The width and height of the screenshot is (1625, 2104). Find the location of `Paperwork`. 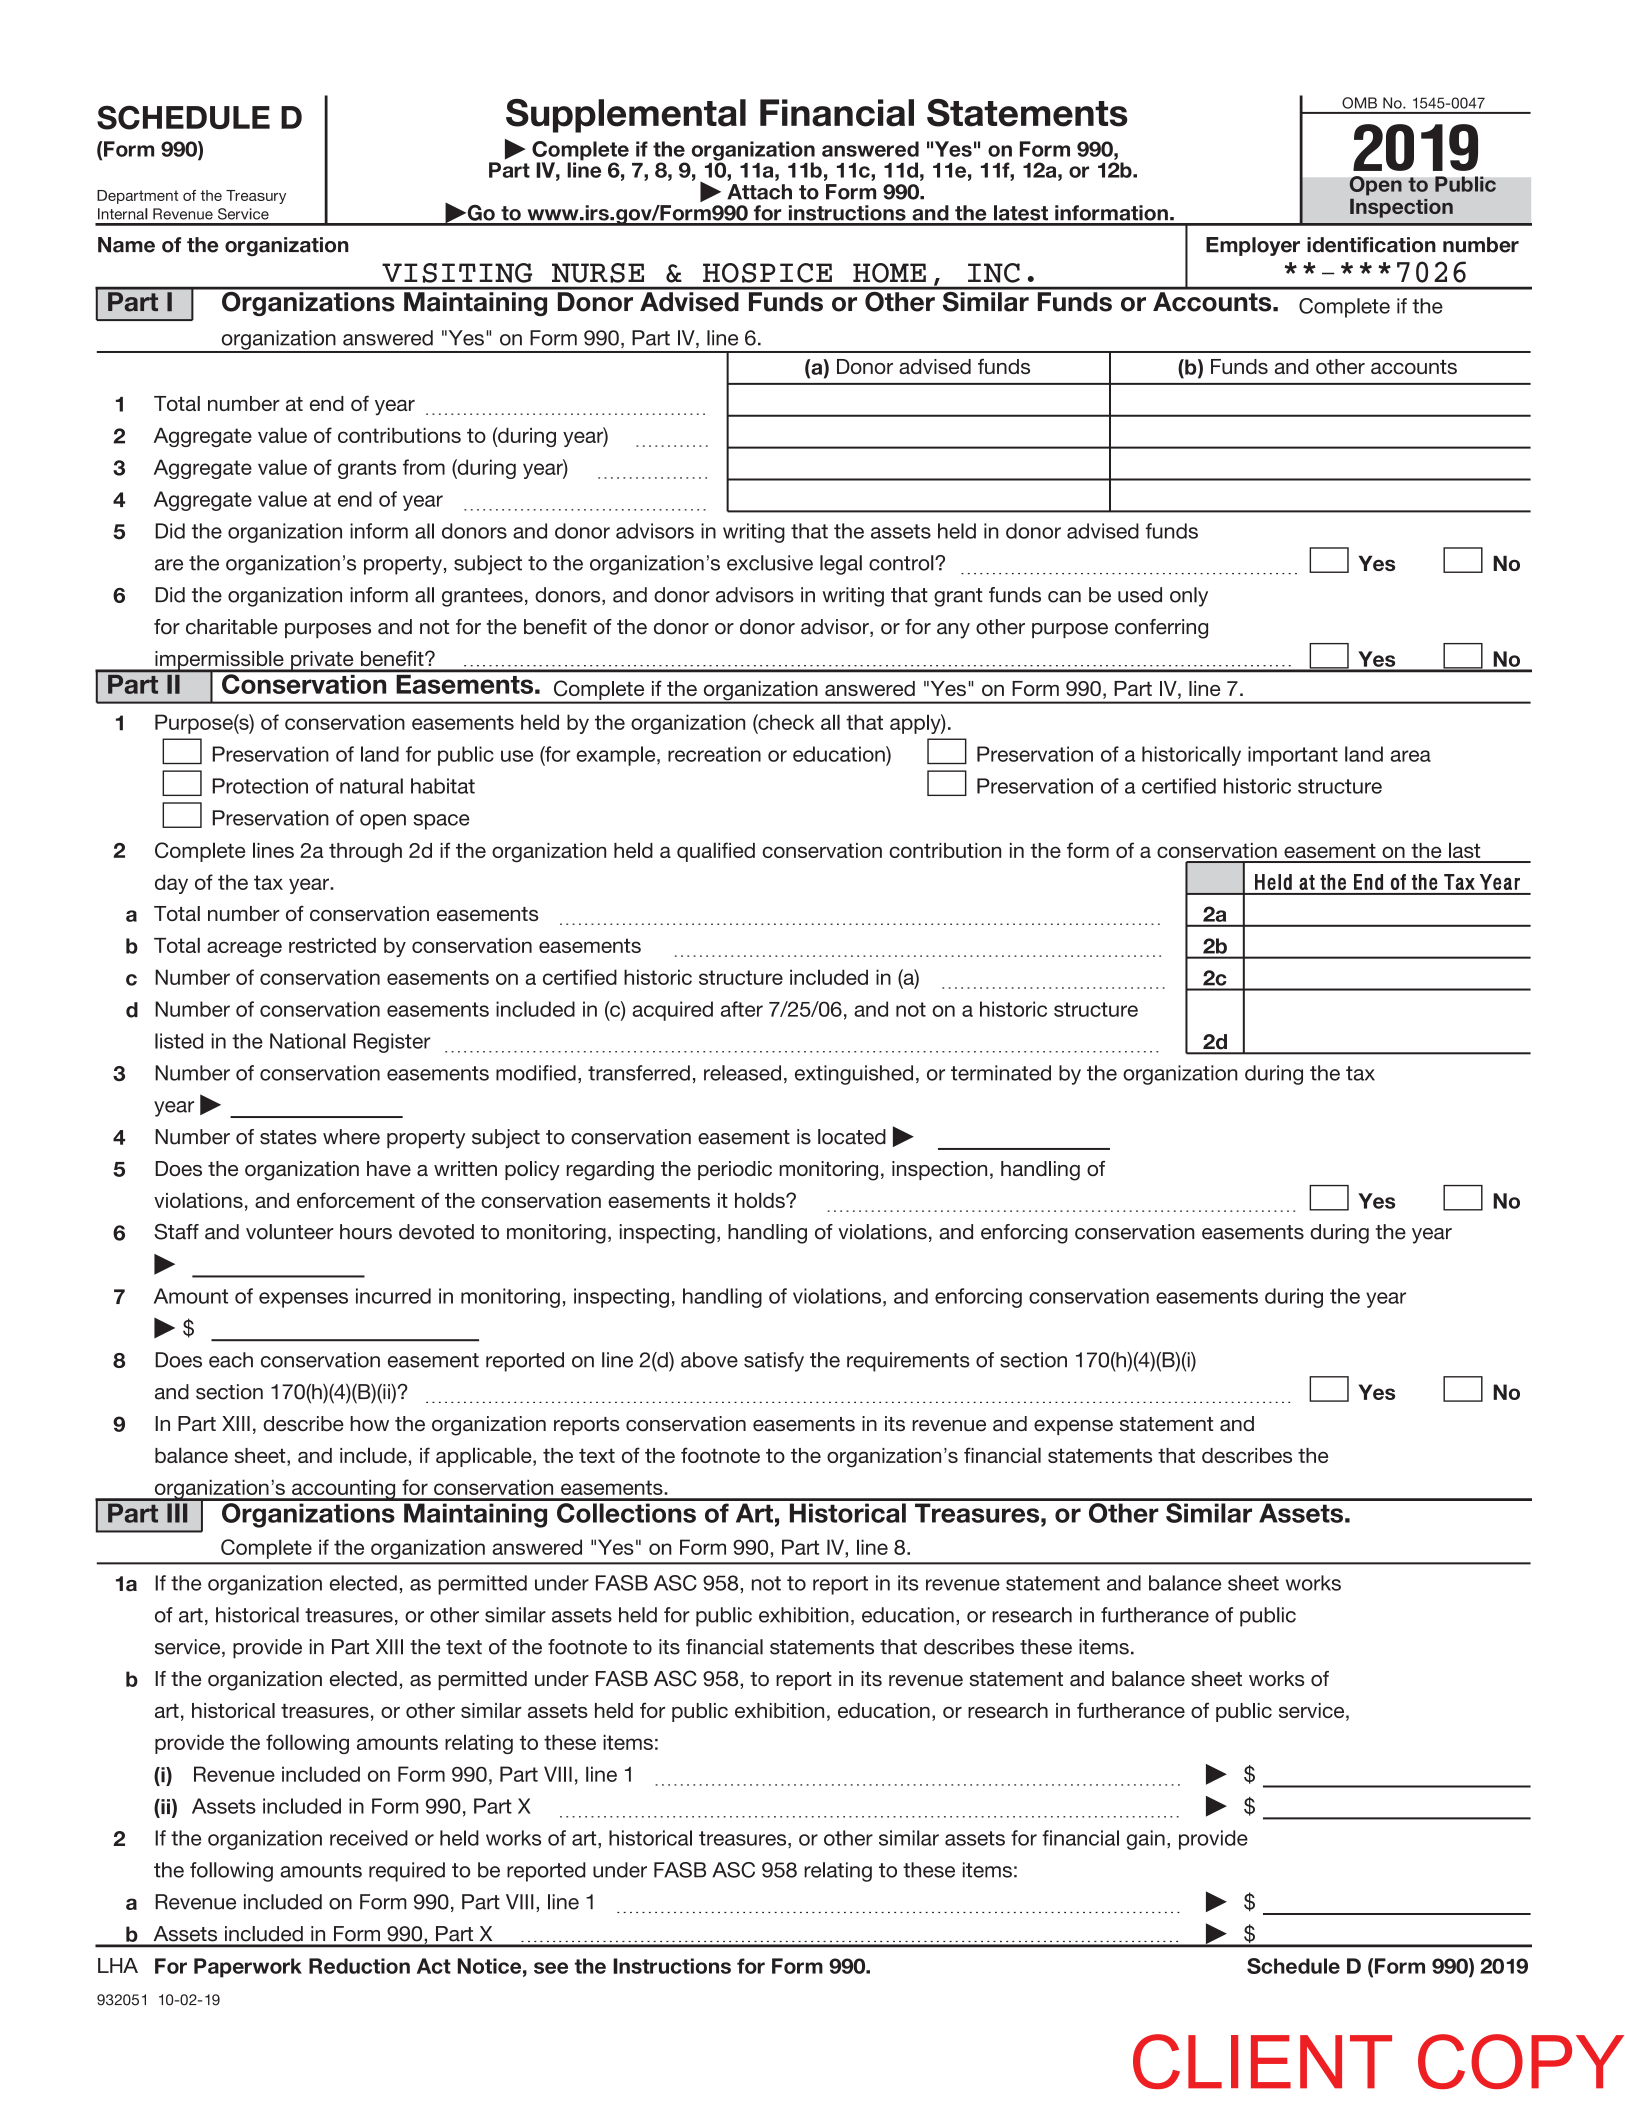

Paperwork is located at coordinates (248, 1968).
